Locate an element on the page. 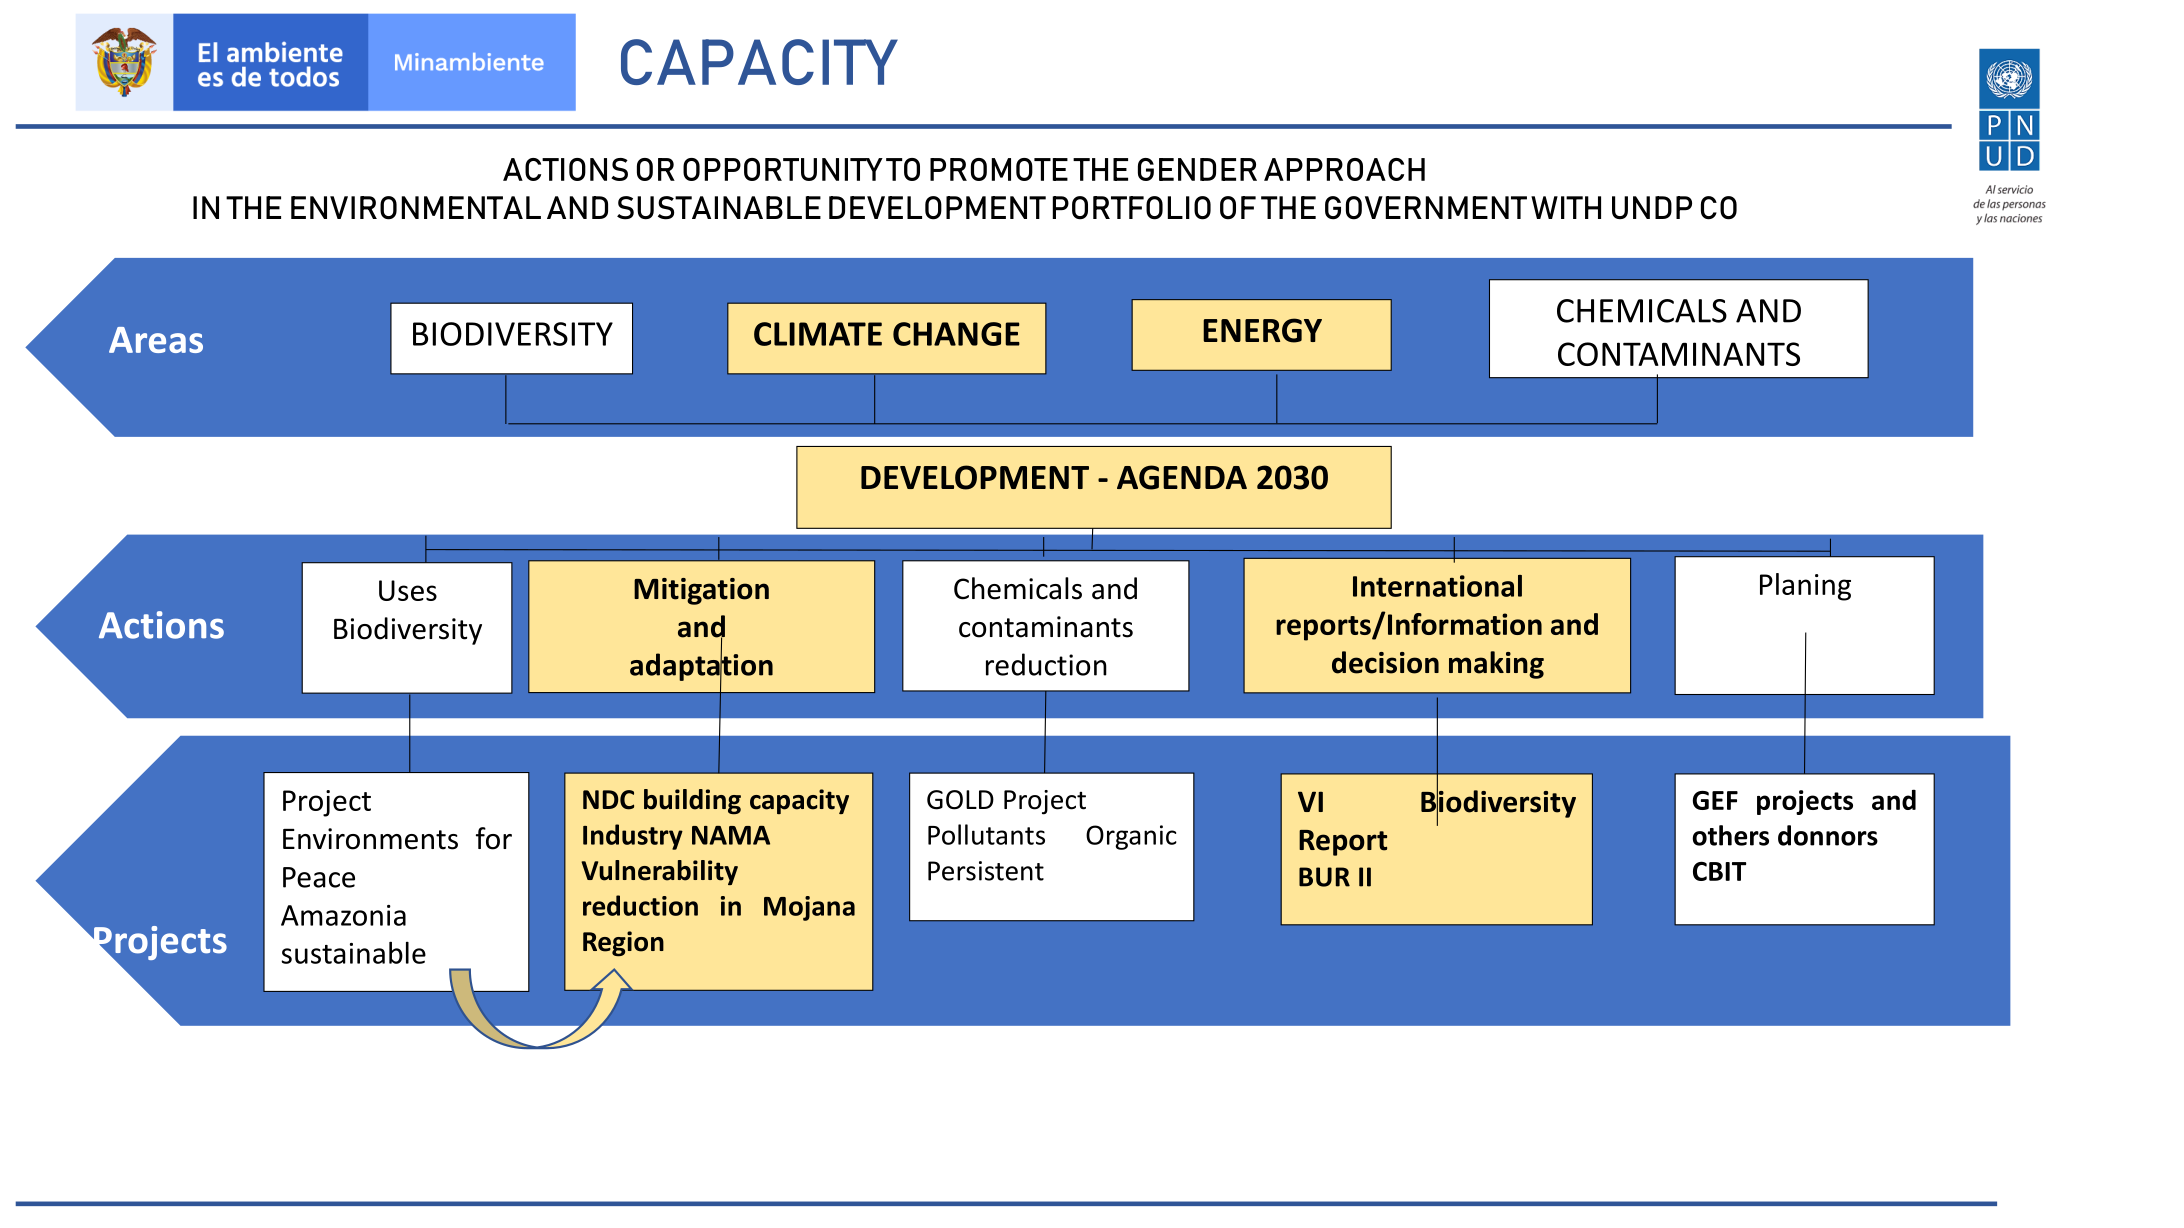  WITH is located at coordinates (1566, 207).
